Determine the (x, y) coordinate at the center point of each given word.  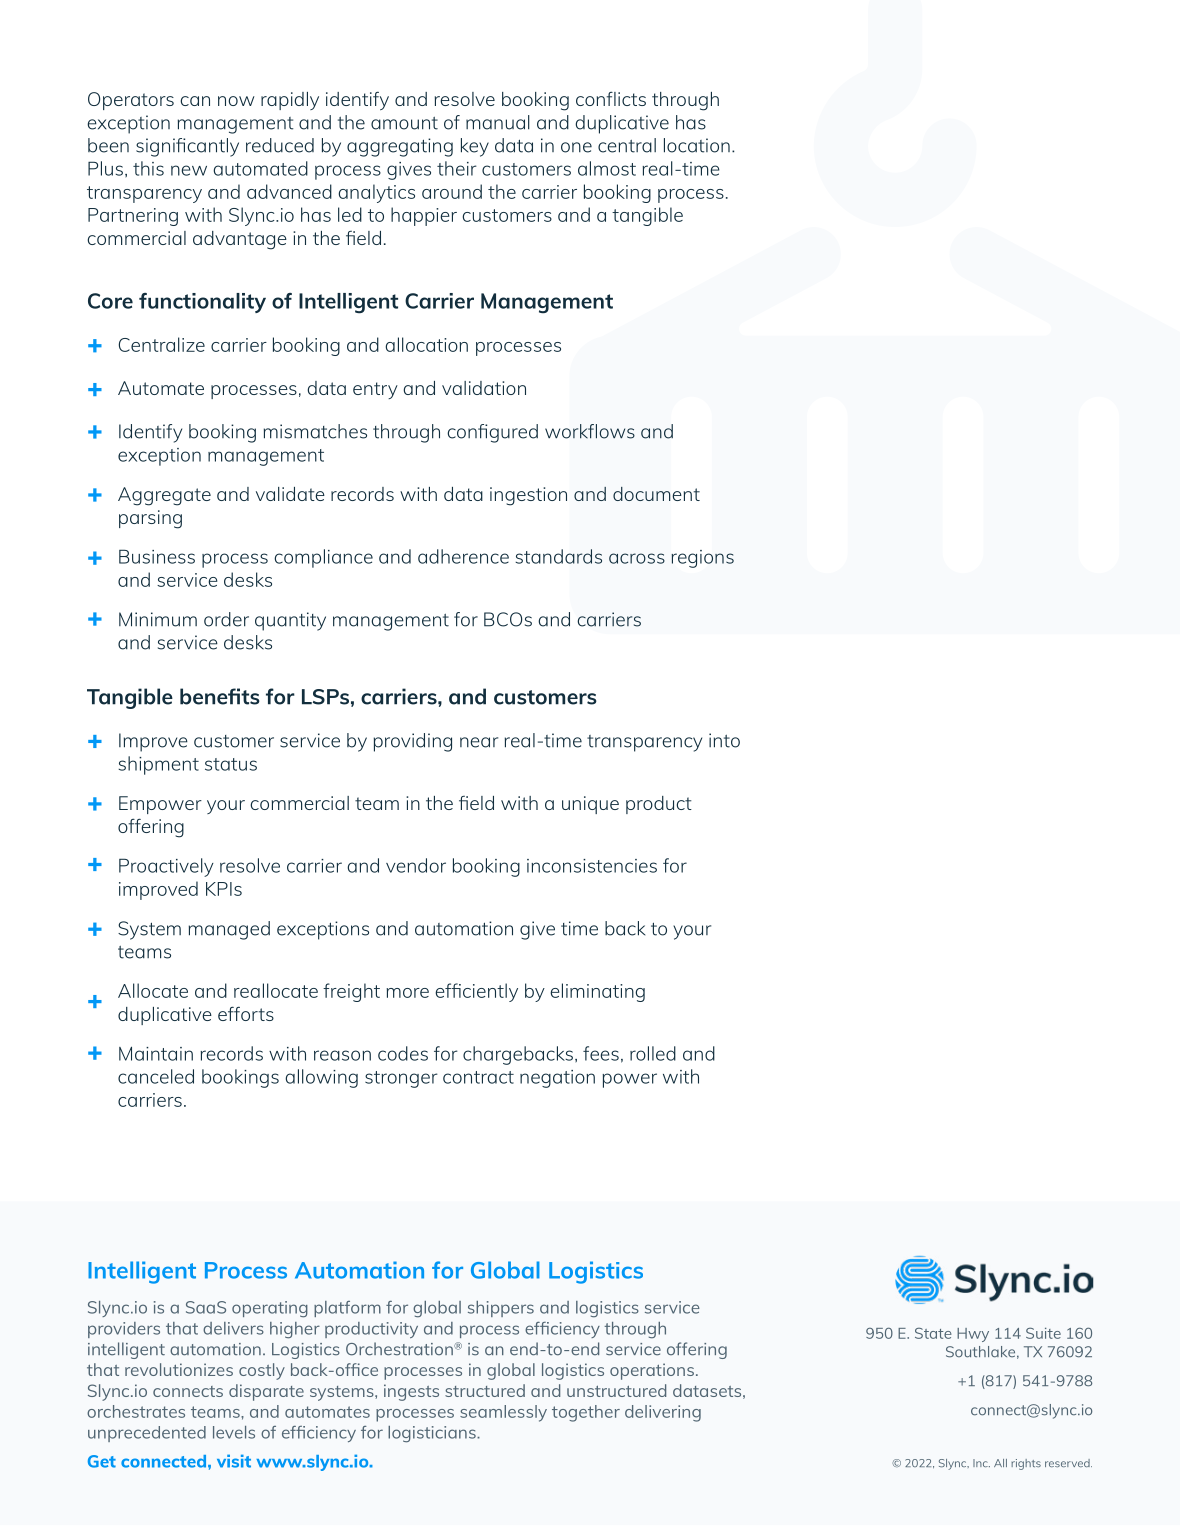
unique (590, 805)
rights (1026, 1464)
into (724, 740)
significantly (187, 147)
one (576, 147)
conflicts (611, 99)
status (231, 764)
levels (234, 1432)
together (586, 1413)
